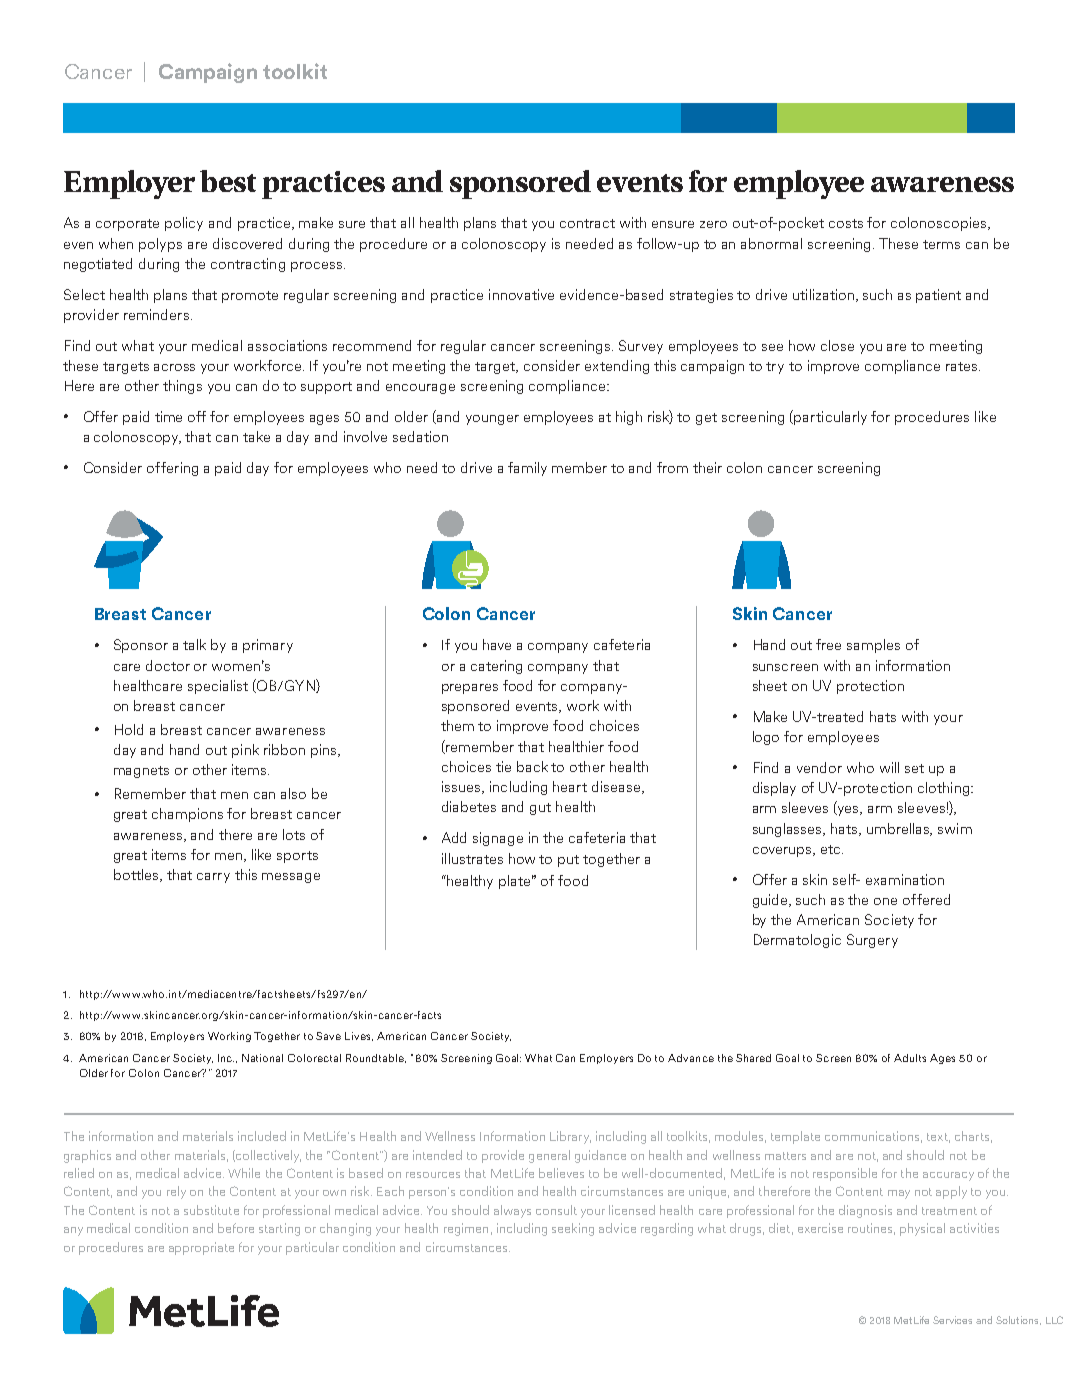 The width and height of the screenshot is (1078, 1395). I want to click on seeking, so click(573, 1229).
